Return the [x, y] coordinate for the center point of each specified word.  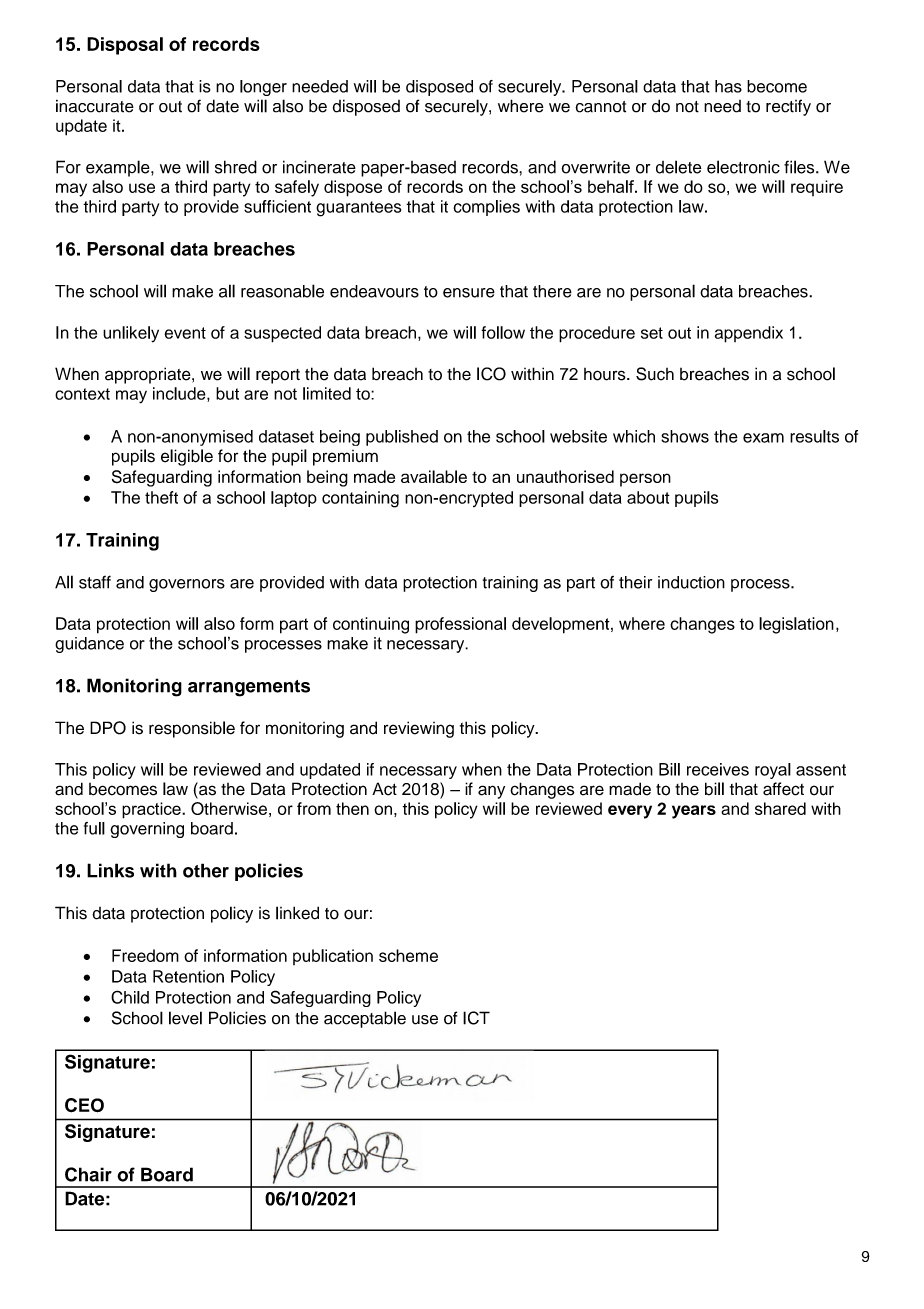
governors [187, 585]
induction [691, 582]
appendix [749, 334]
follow [503, 332]
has [728, 86]
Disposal [125, 46]
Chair [88, 1174]
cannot [600, 107]
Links [110, 870]
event [185, 333]
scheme [408, 955]
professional [460, 625]
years [694, 812]
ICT [476, 1018]
